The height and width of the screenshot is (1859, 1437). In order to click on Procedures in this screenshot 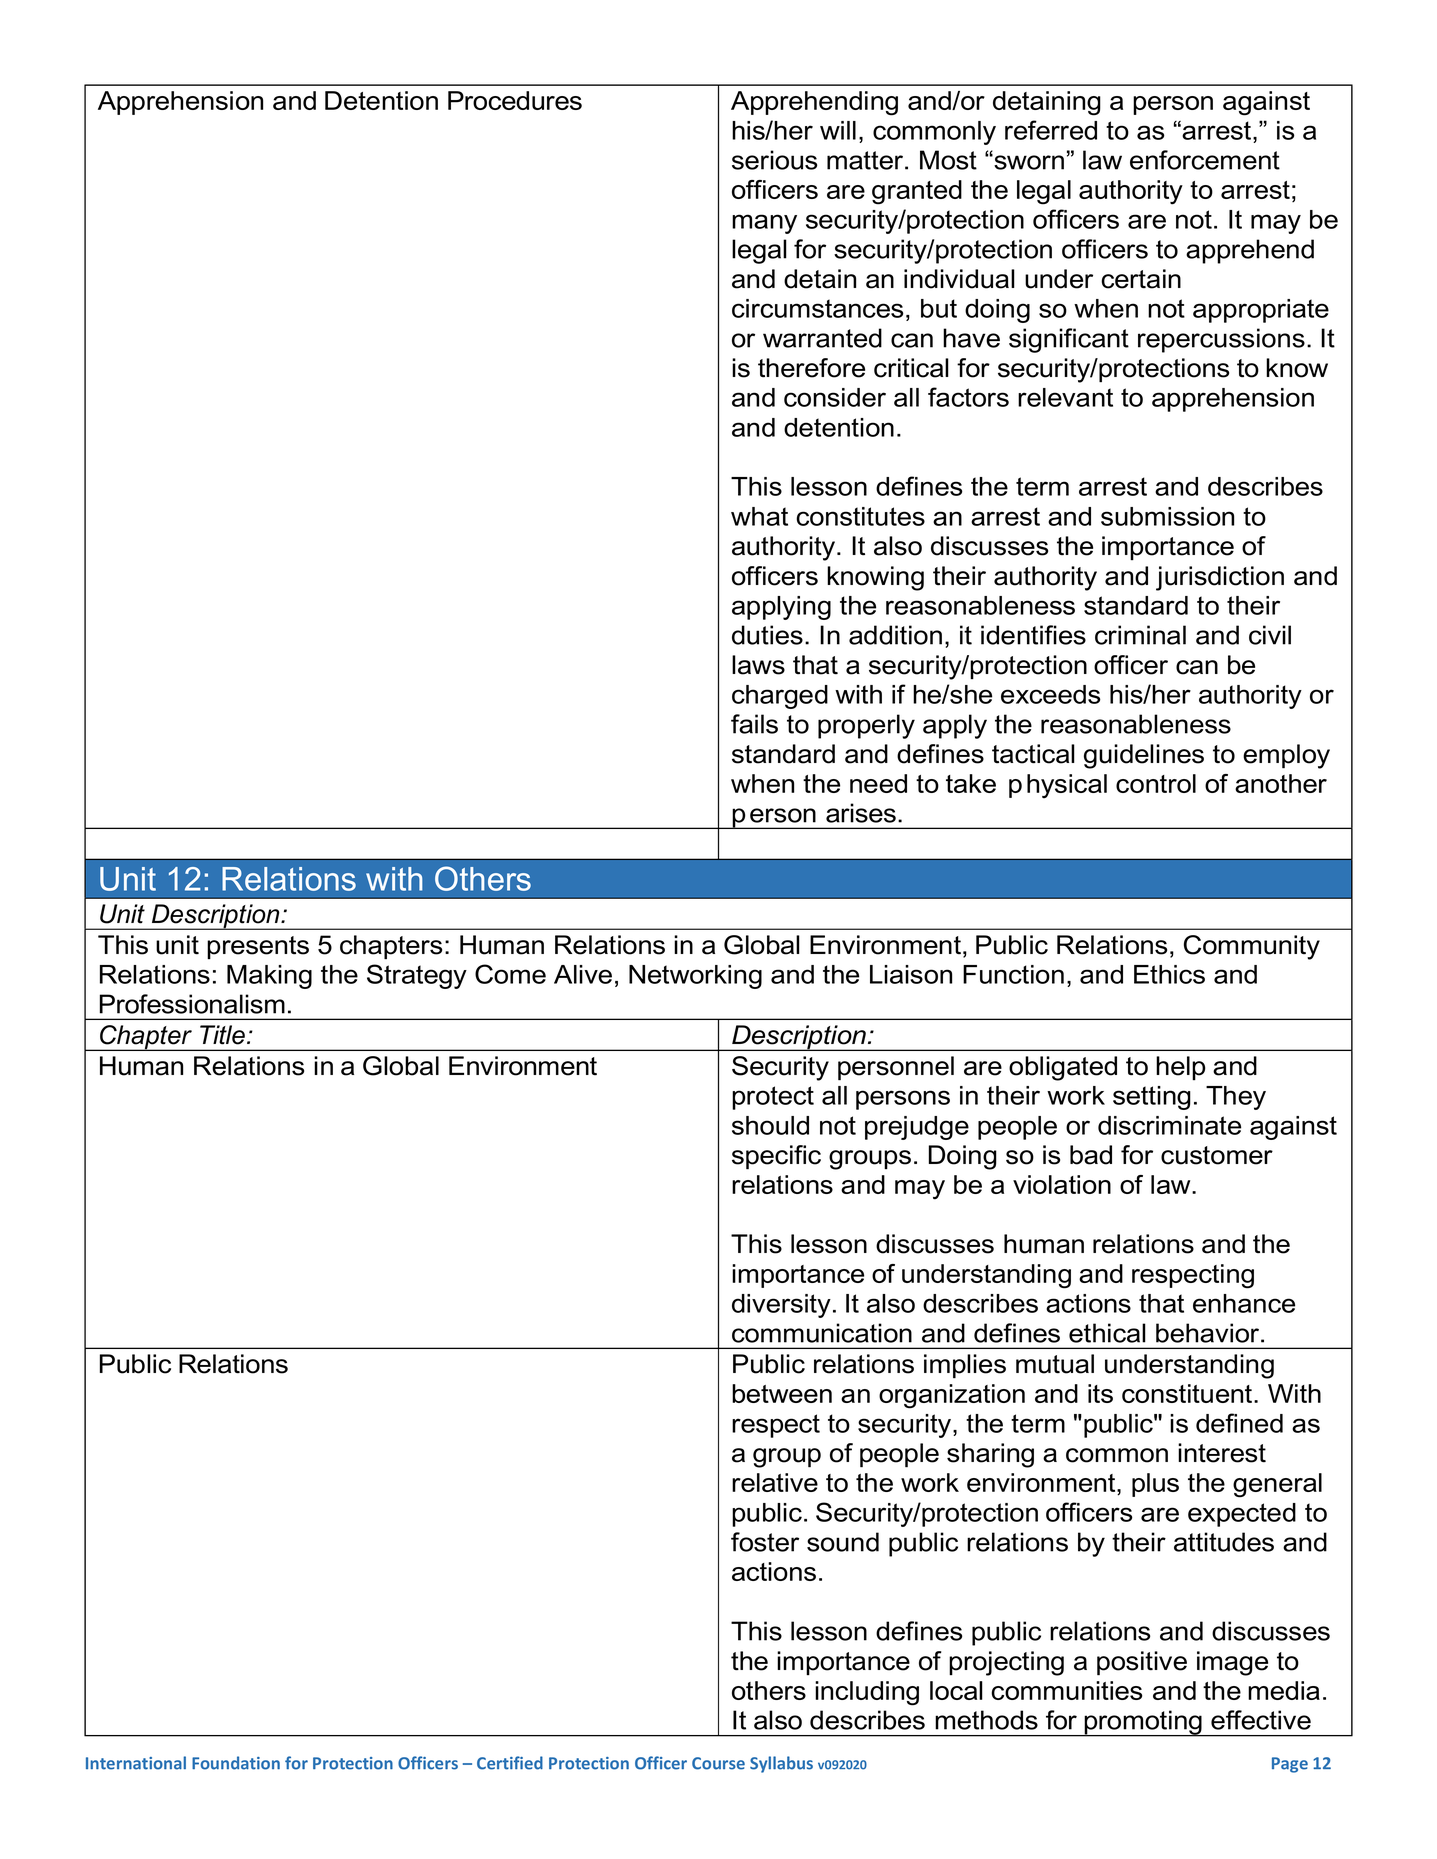, I will do `click(515, 100)`.
